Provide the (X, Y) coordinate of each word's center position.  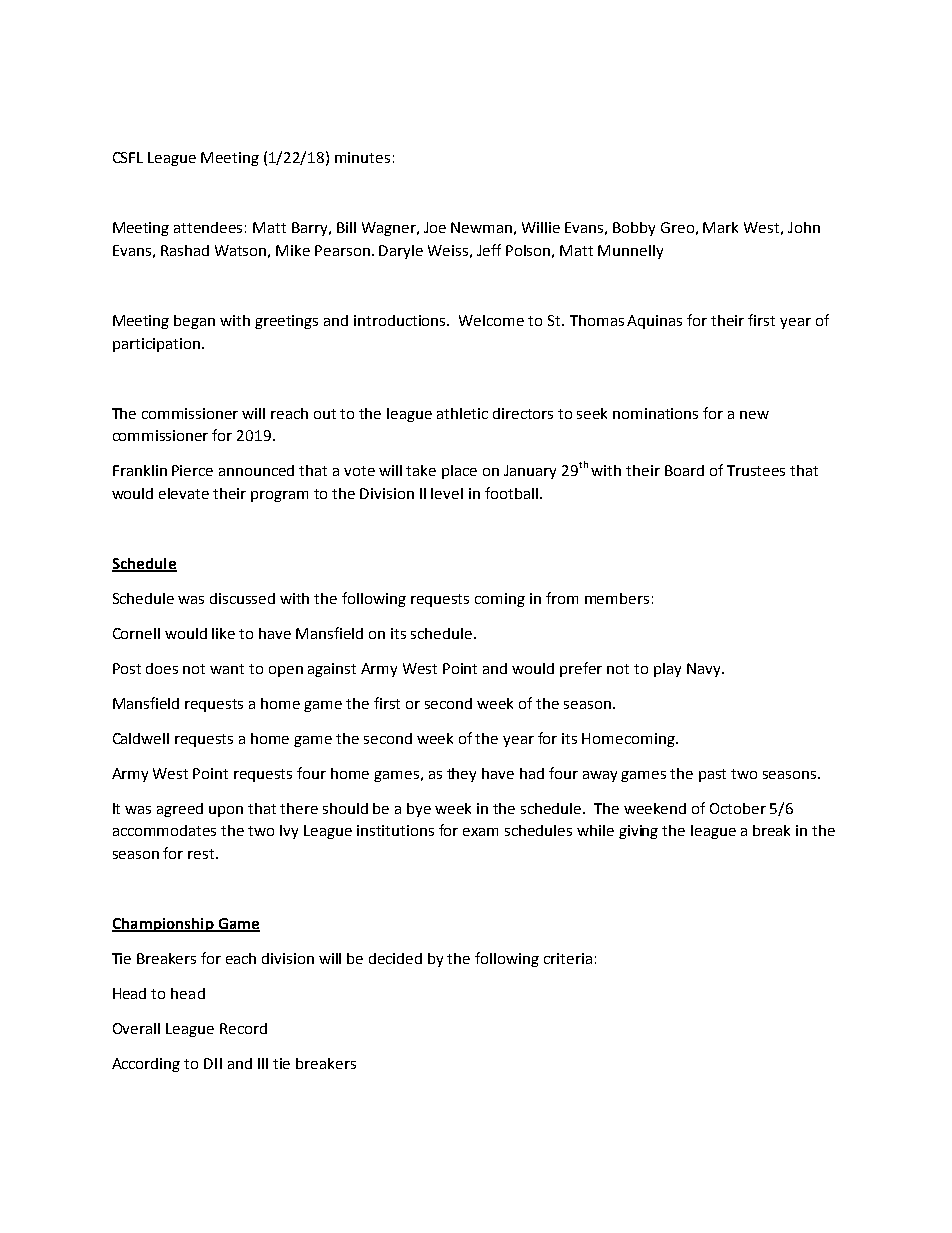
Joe (435, 227)
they (461, 775)
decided (395, 958)
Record (243, 1028)
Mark (720, 227)
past (712, 775)
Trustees (756, 470)
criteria (568, 958)
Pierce (192, 470)
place (459, 472)
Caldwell (141, 738)
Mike (293, 250)
